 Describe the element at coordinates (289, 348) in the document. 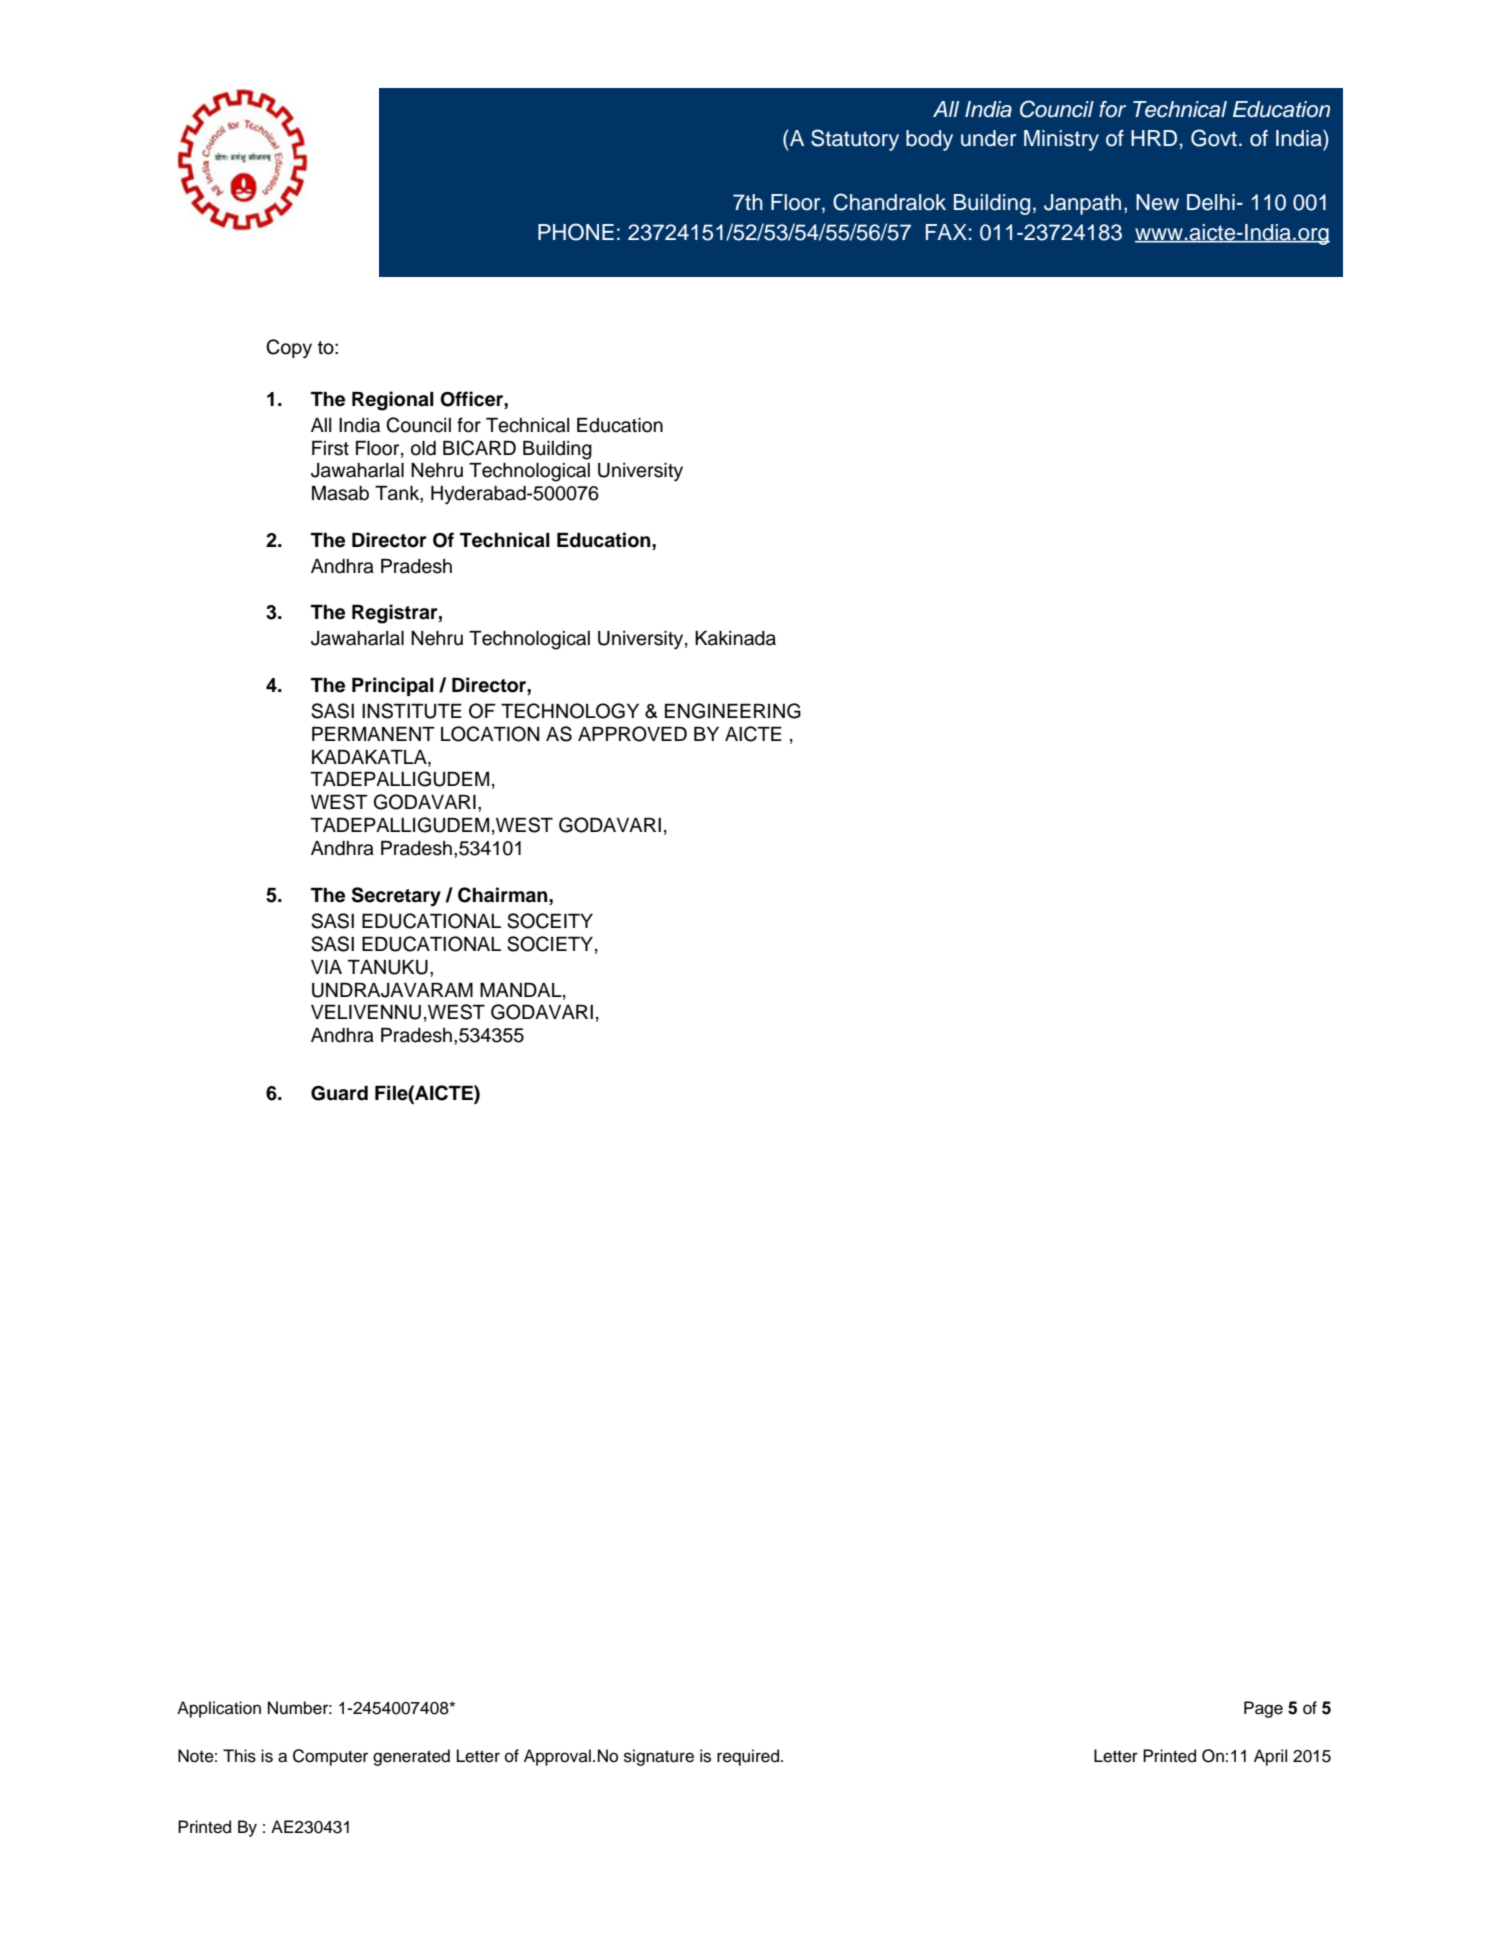

I see `Copy` at that location.
